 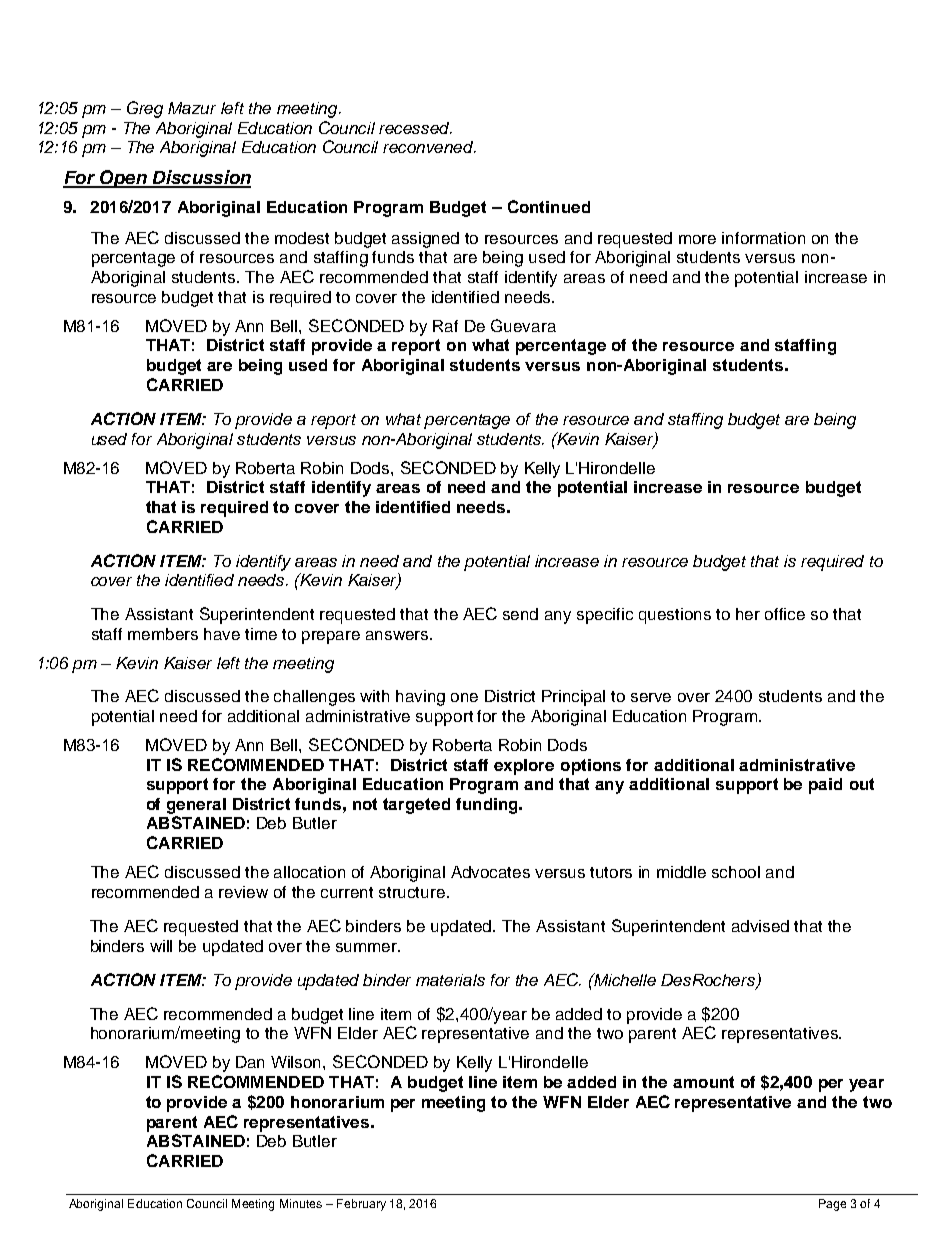 I want to click on Discussion, so click(x=200, y=178).
